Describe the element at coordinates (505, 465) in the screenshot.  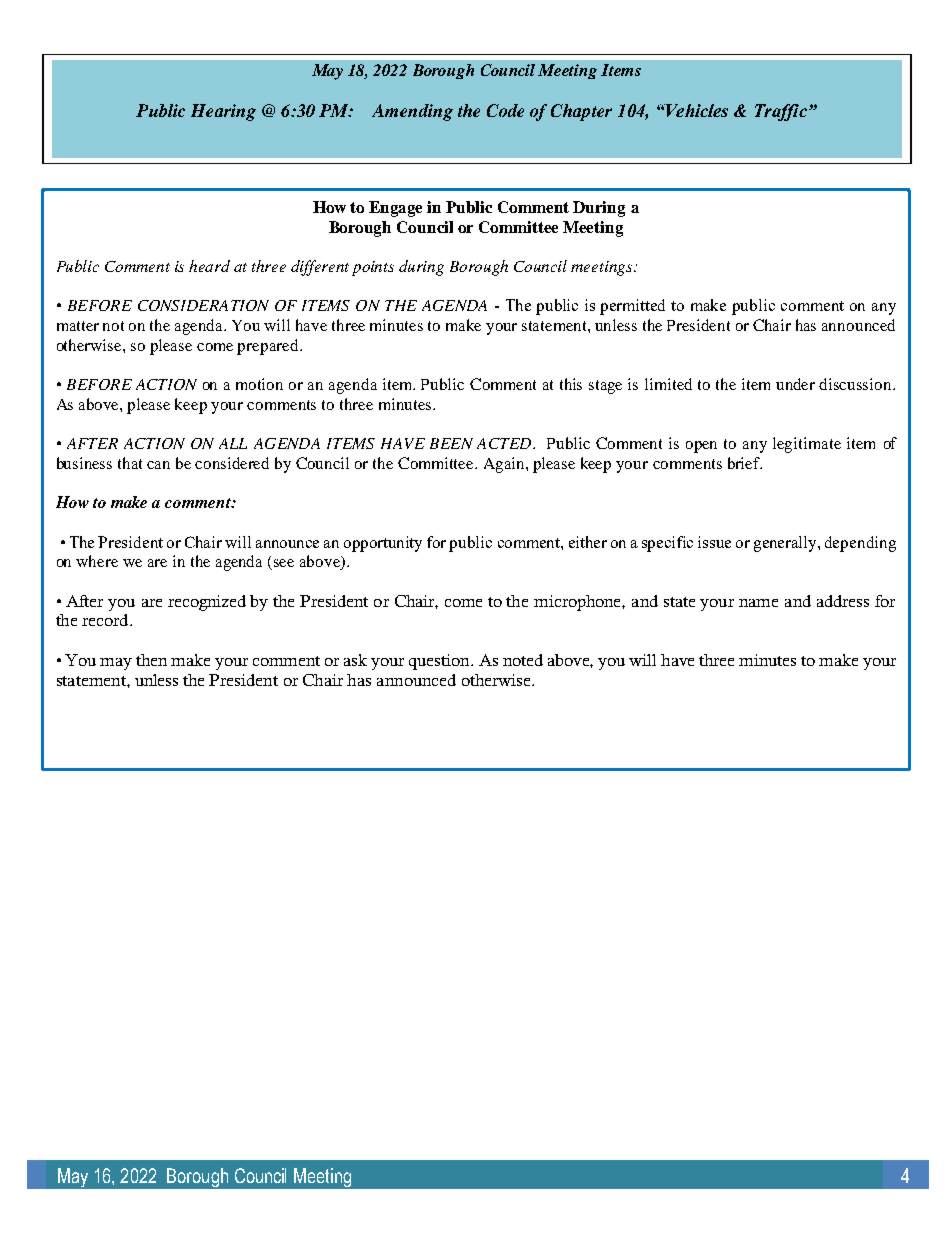
I see `Again` at that location.
